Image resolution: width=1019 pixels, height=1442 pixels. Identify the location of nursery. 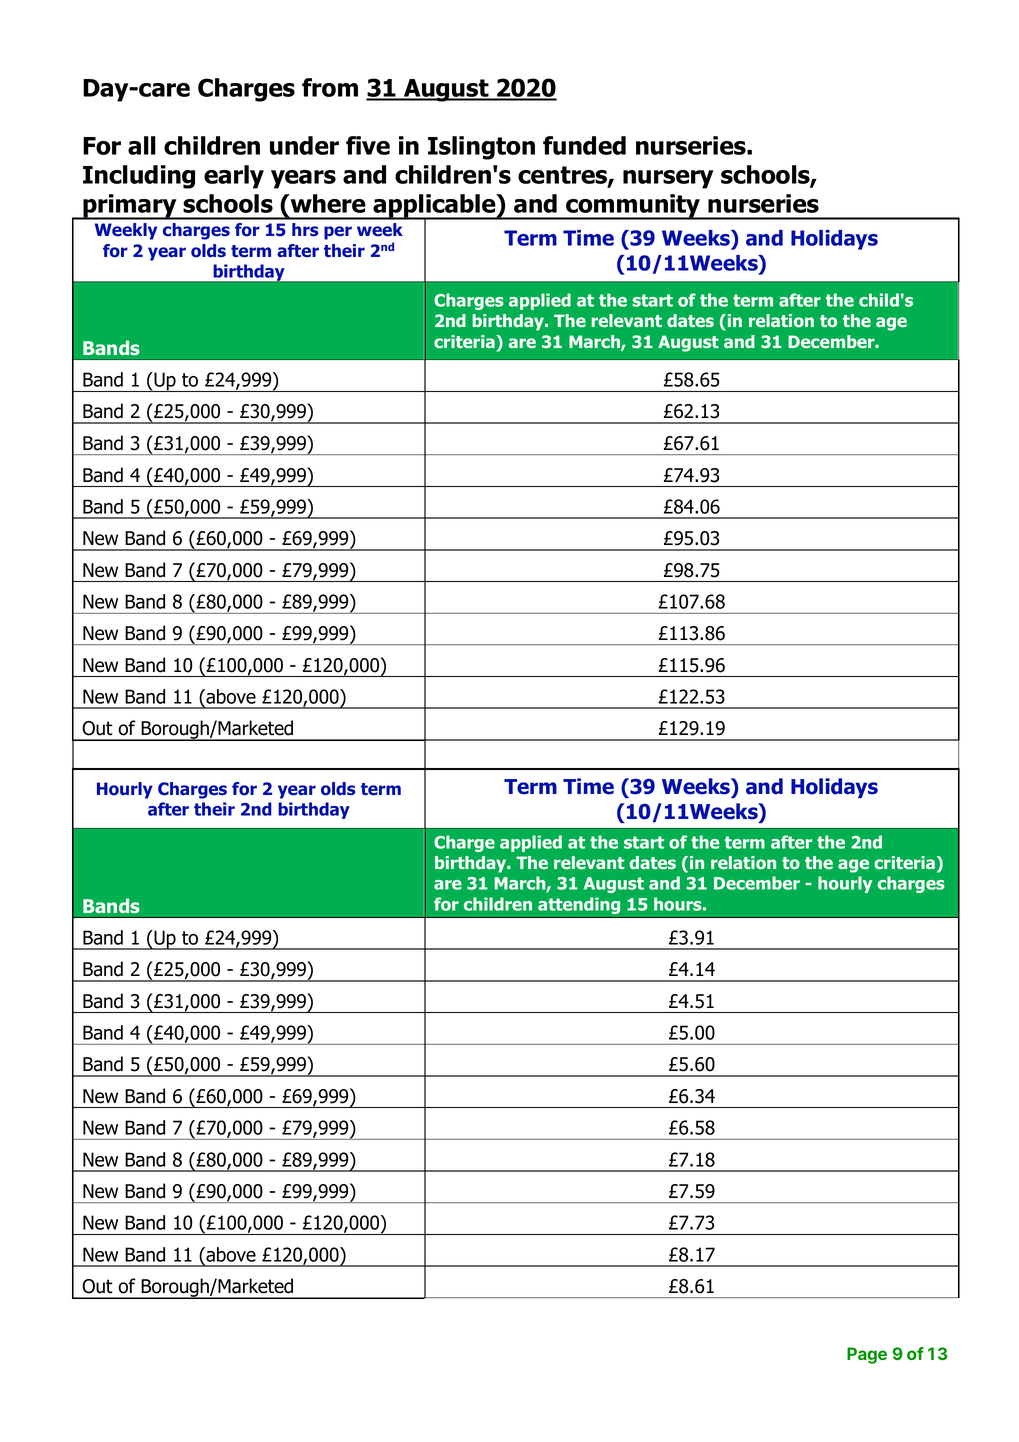
(668, 179).
